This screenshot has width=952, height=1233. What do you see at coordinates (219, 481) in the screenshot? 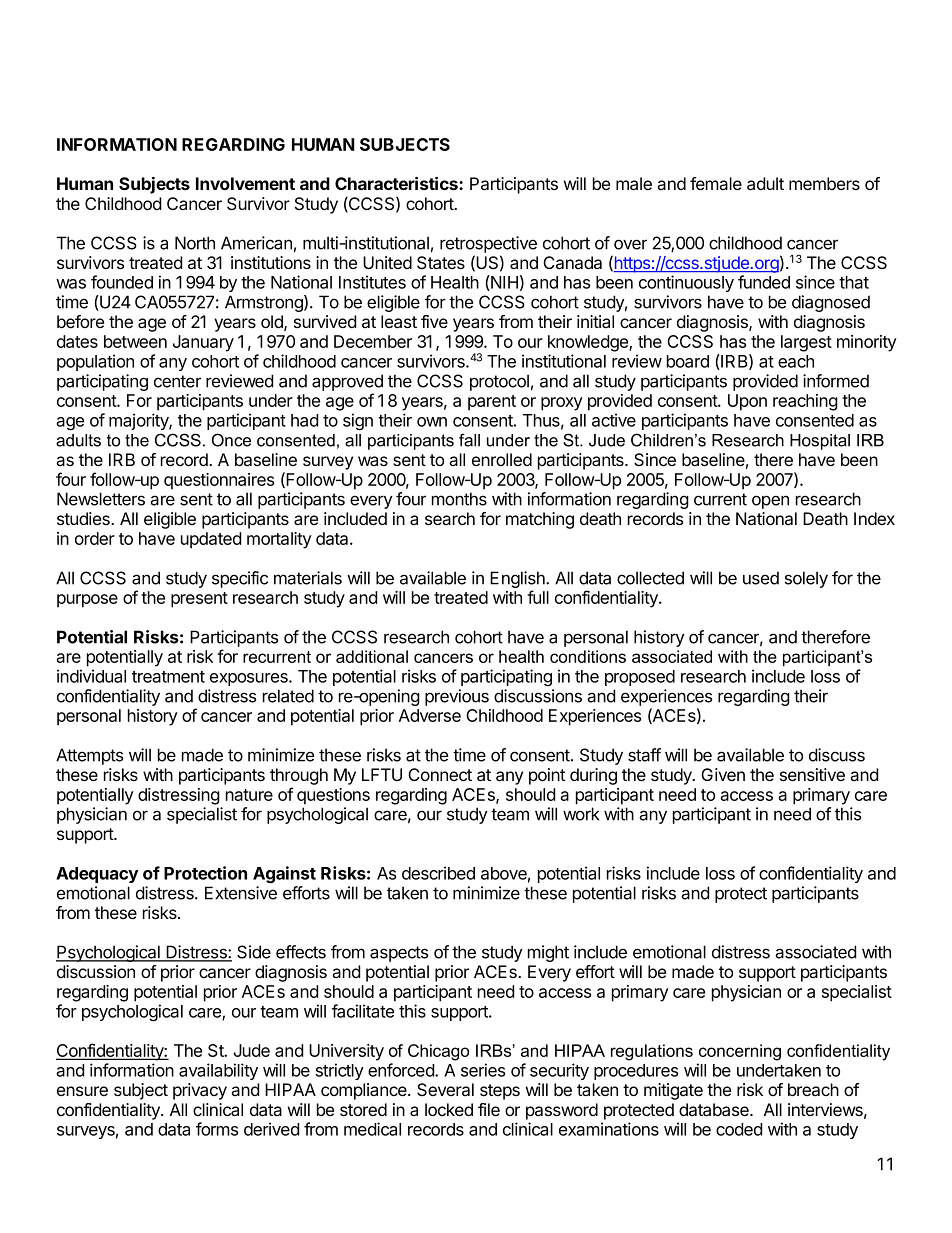
I see `questionnaires` at bounding box center [219, 481].
